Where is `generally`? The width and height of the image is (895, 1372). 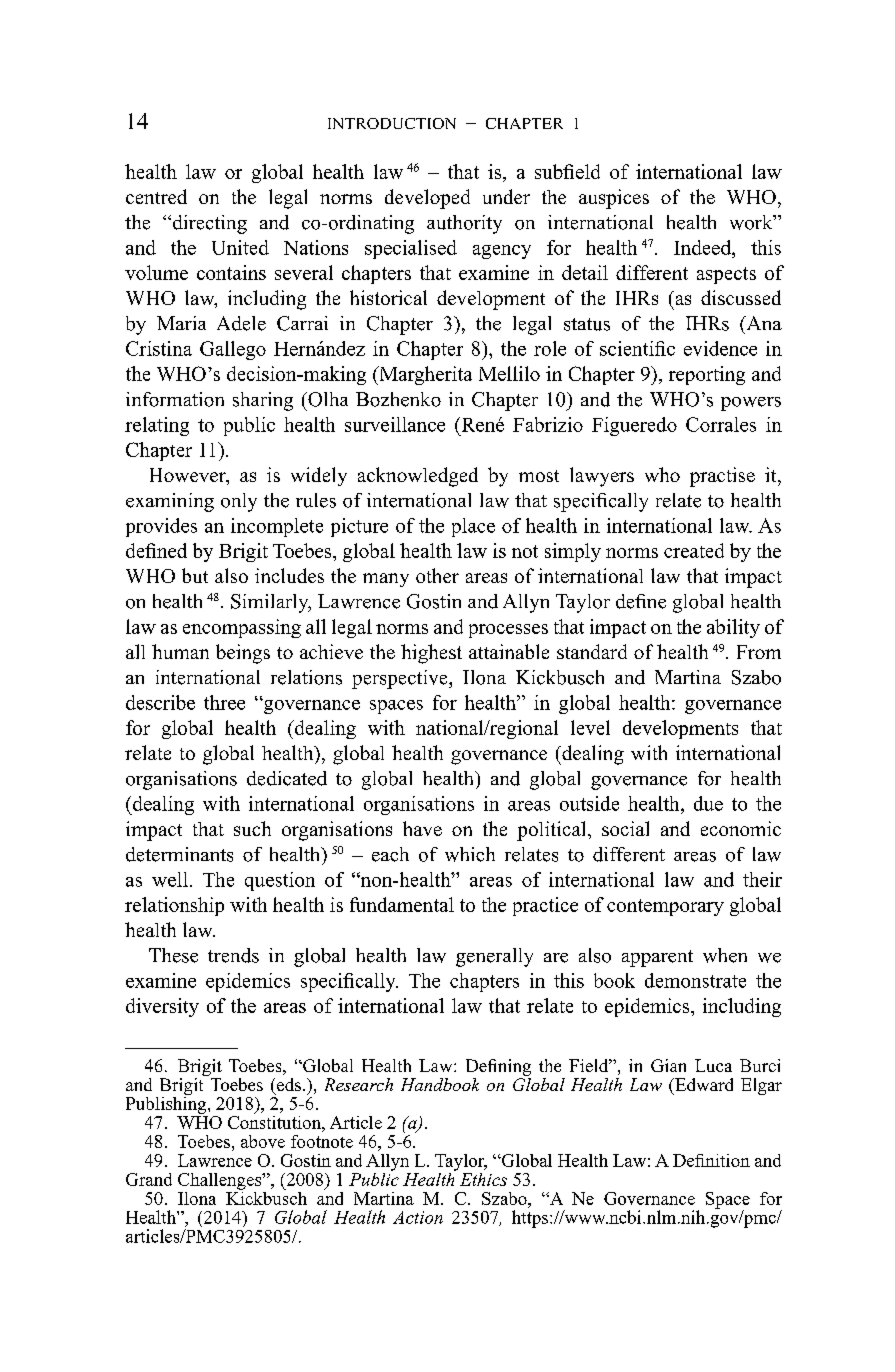 generally is located at coordinates (494, 957).
